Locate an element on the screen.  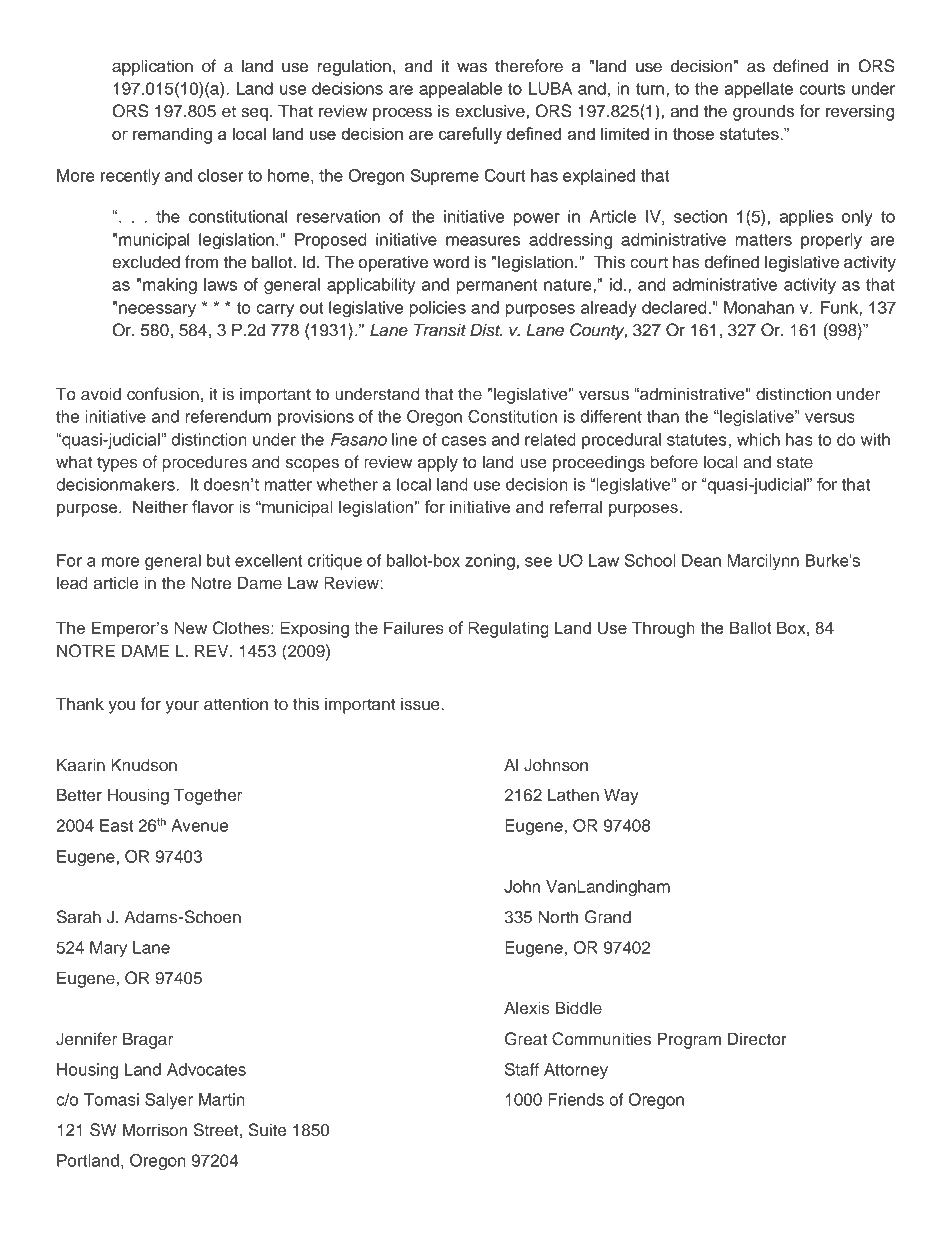
Morrison is located at coordinates (155, 1130).
